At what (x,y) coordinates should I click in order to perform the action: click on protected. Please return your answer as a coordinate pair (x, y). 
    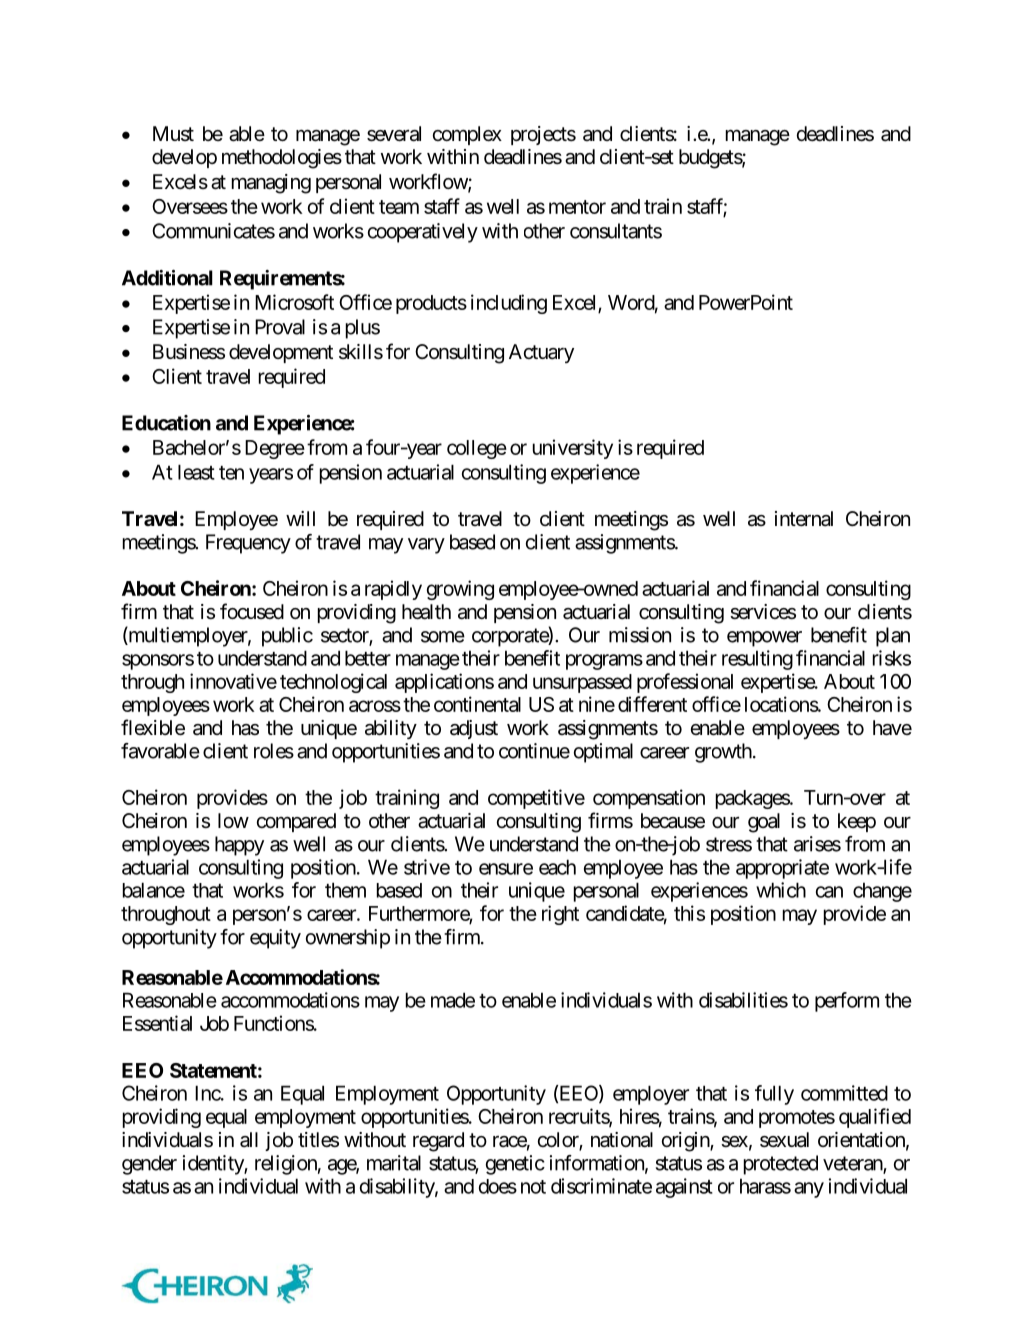
    Looking at the image, I should click on (781, 1165).
